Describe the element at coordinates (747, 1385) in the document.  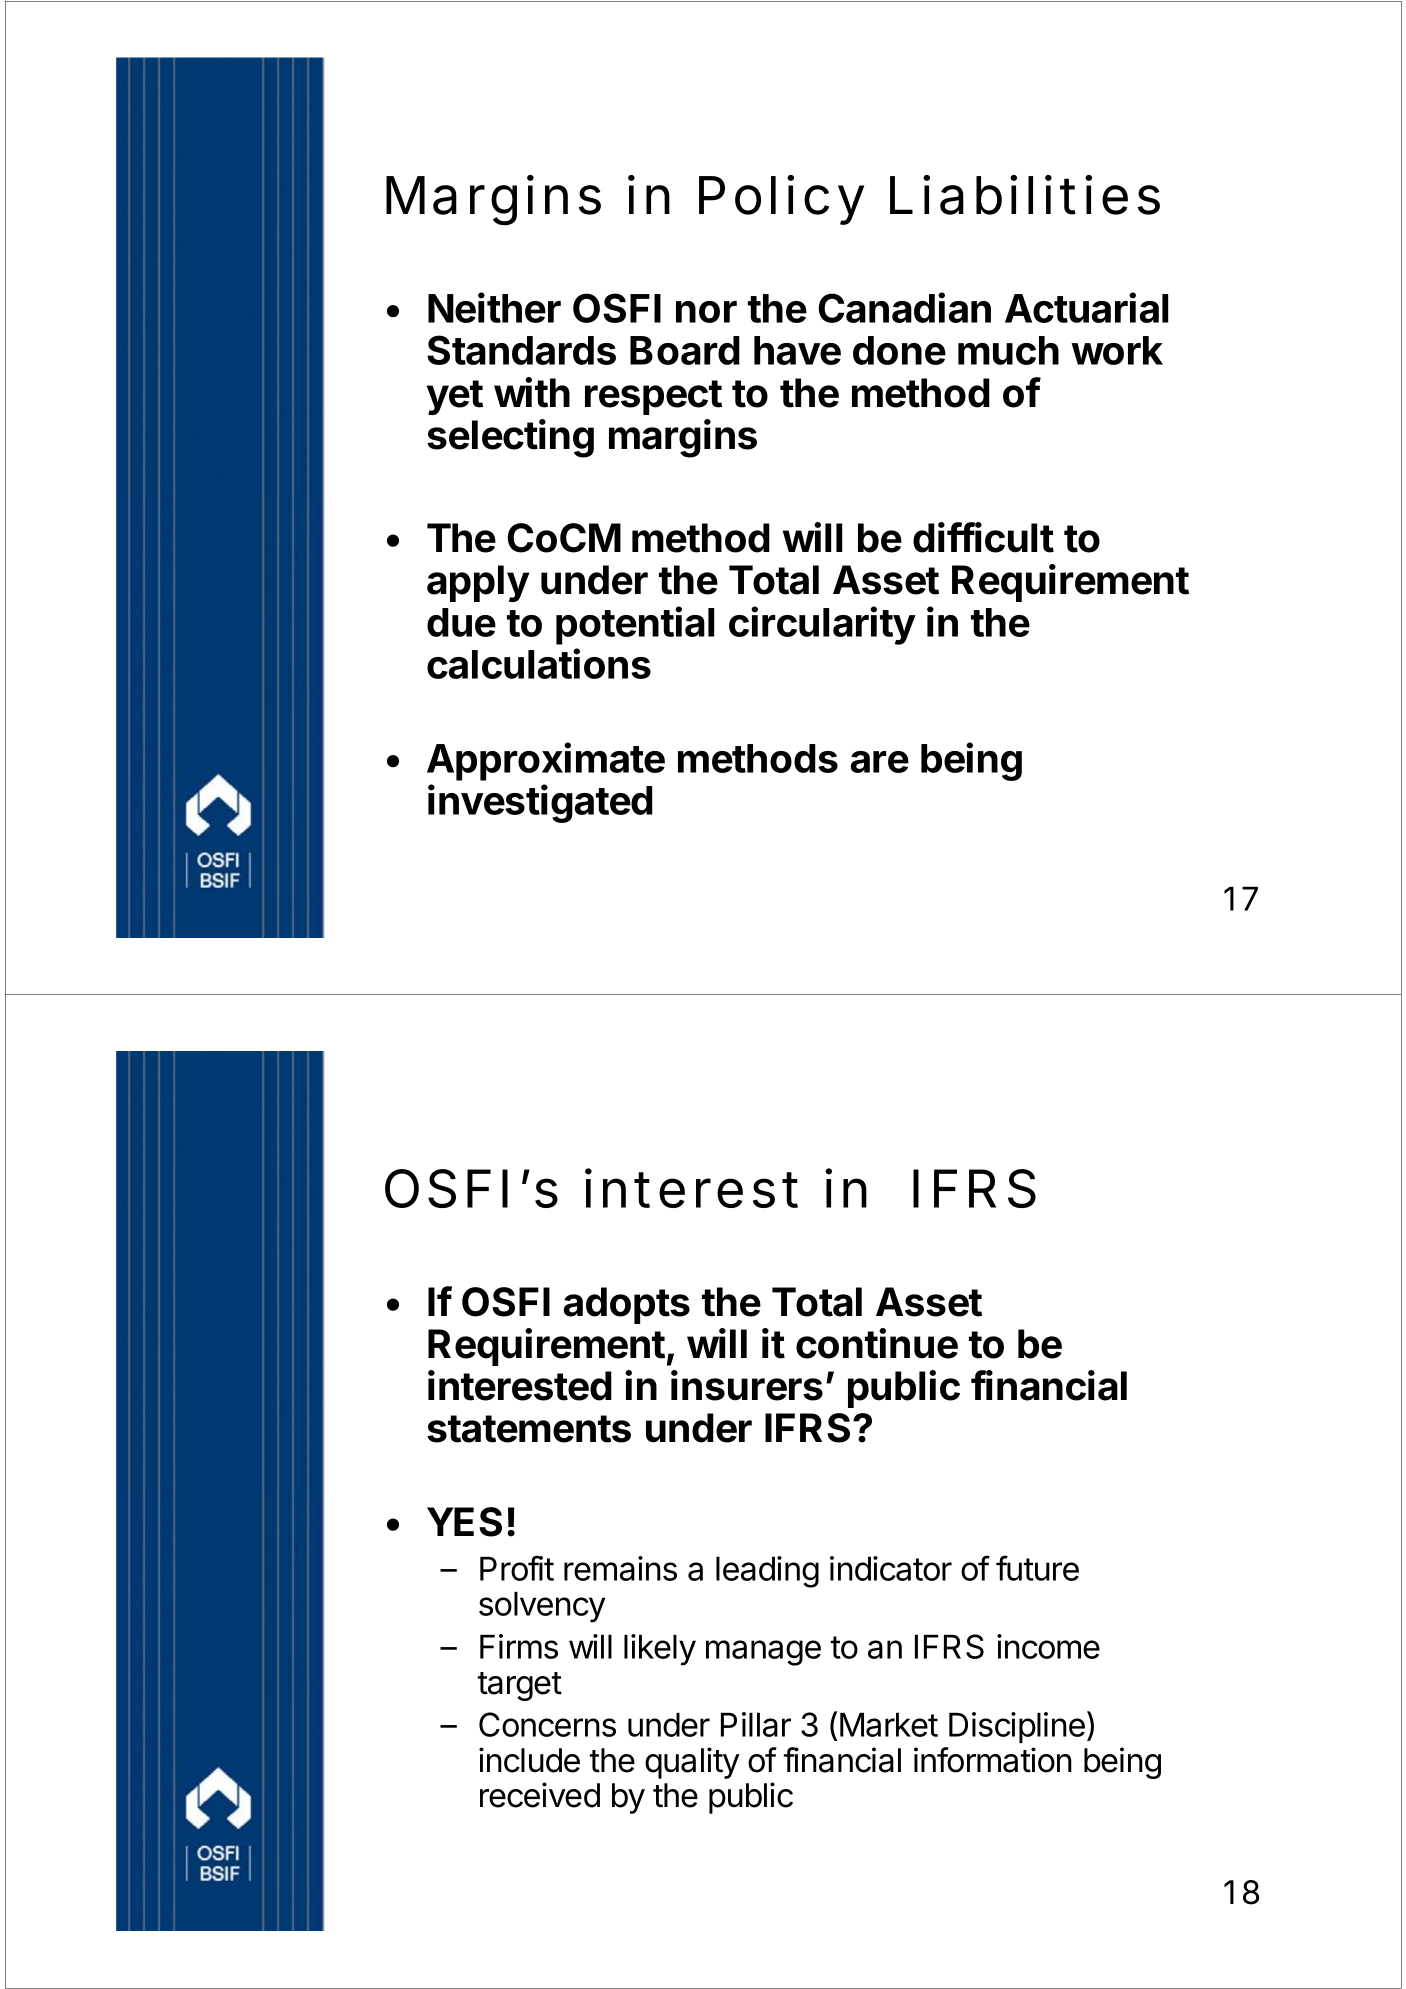
I see `insurers` at that location.
